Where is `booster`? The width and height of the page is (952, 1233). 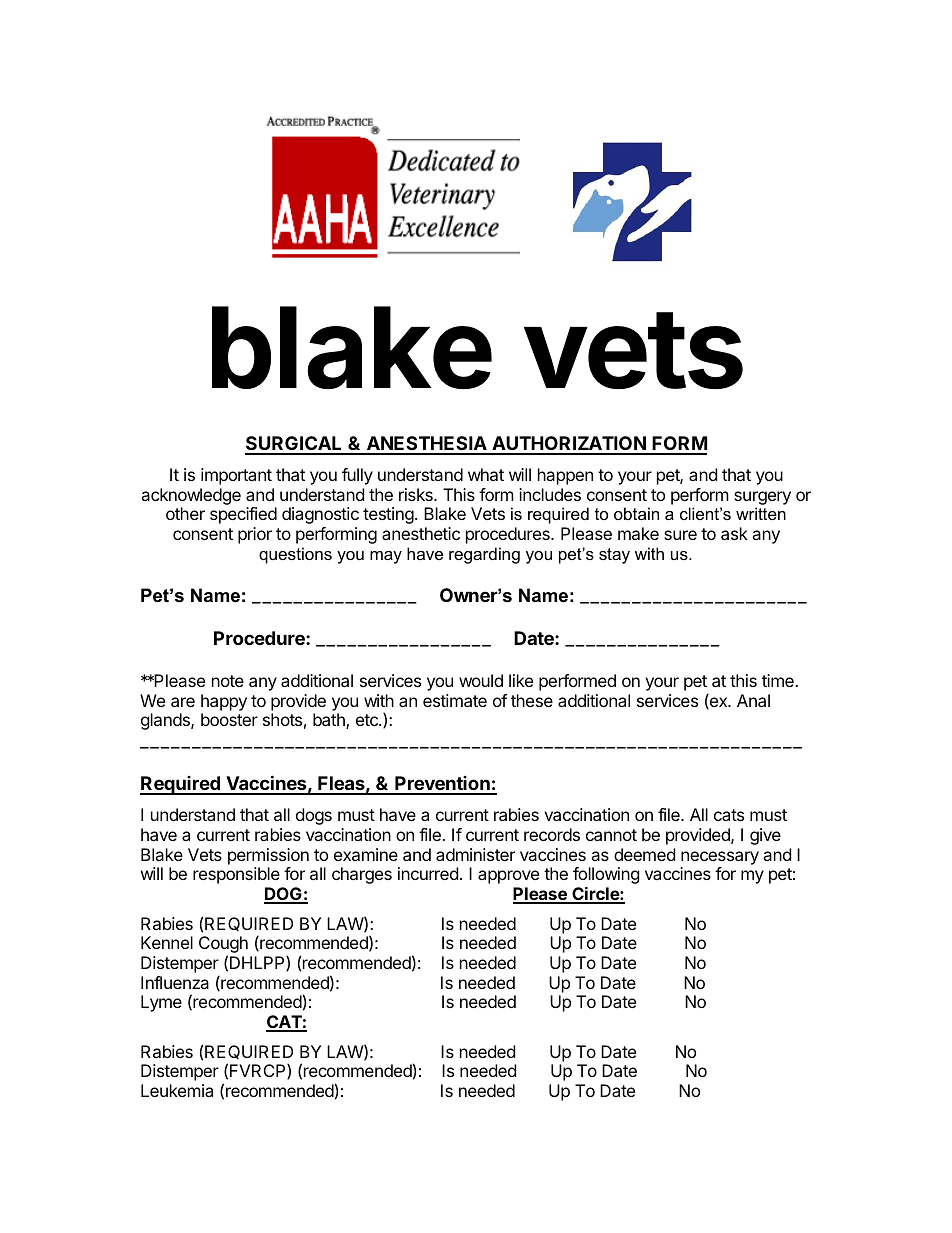 booster is located at coordinates (229, 719).
